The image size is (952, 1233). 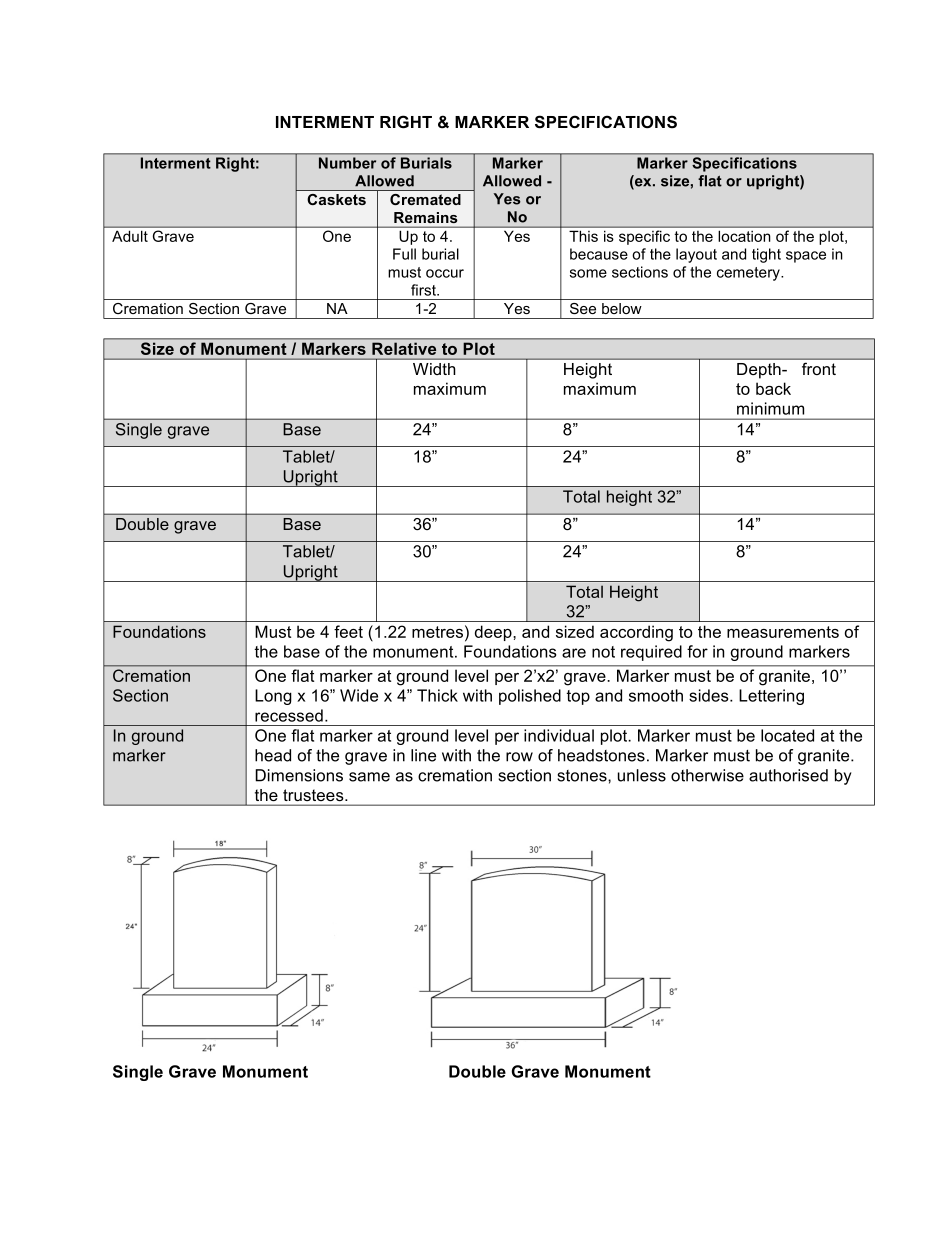 What do you see at coordinates (773, 388) in the screenshot?
I see `back` at bounding box center [773, 388].
